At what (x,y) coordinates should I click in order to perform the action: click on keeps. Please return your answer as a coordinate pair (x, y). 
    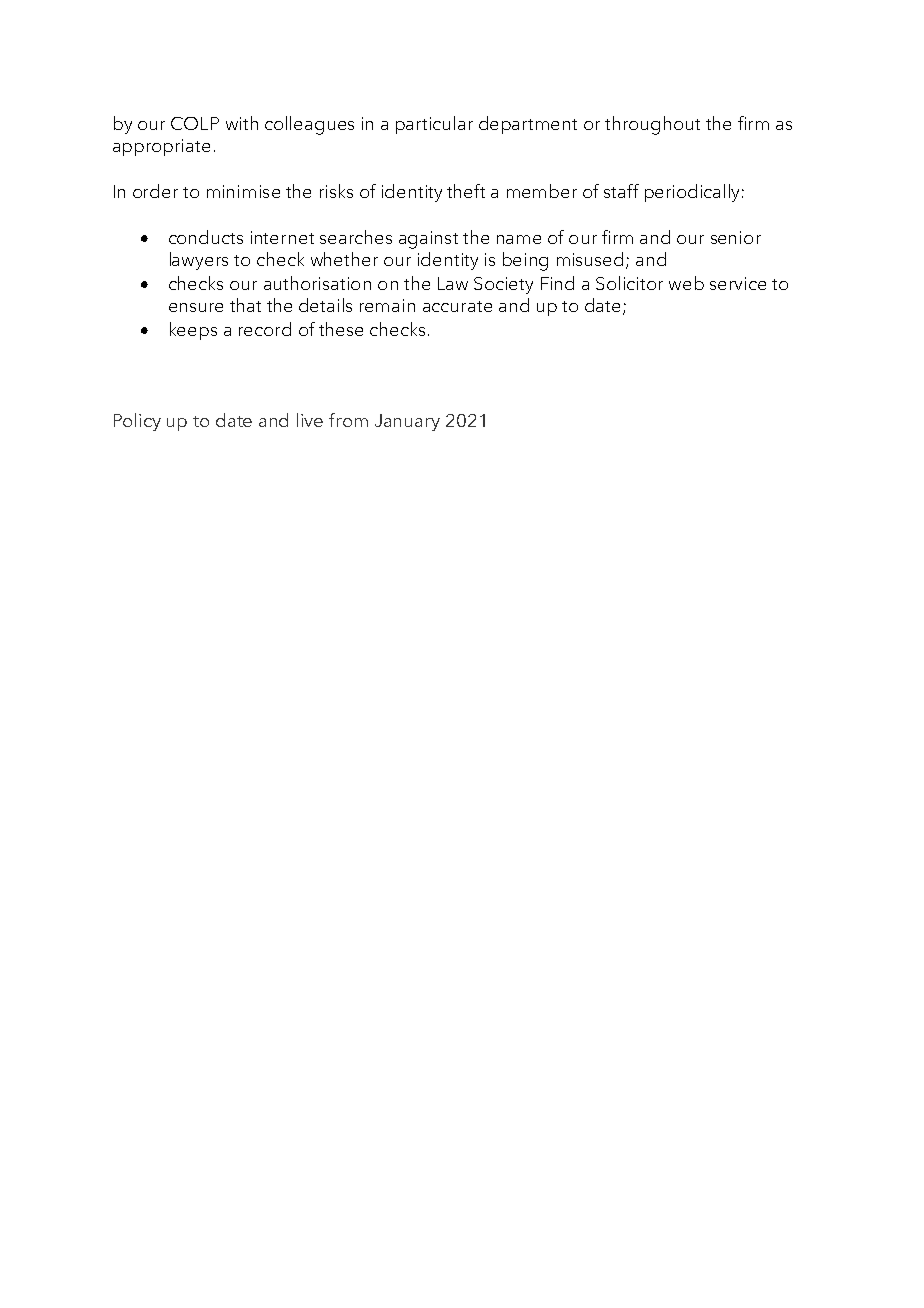
    Looking at the image, I should click on (193, 331).
